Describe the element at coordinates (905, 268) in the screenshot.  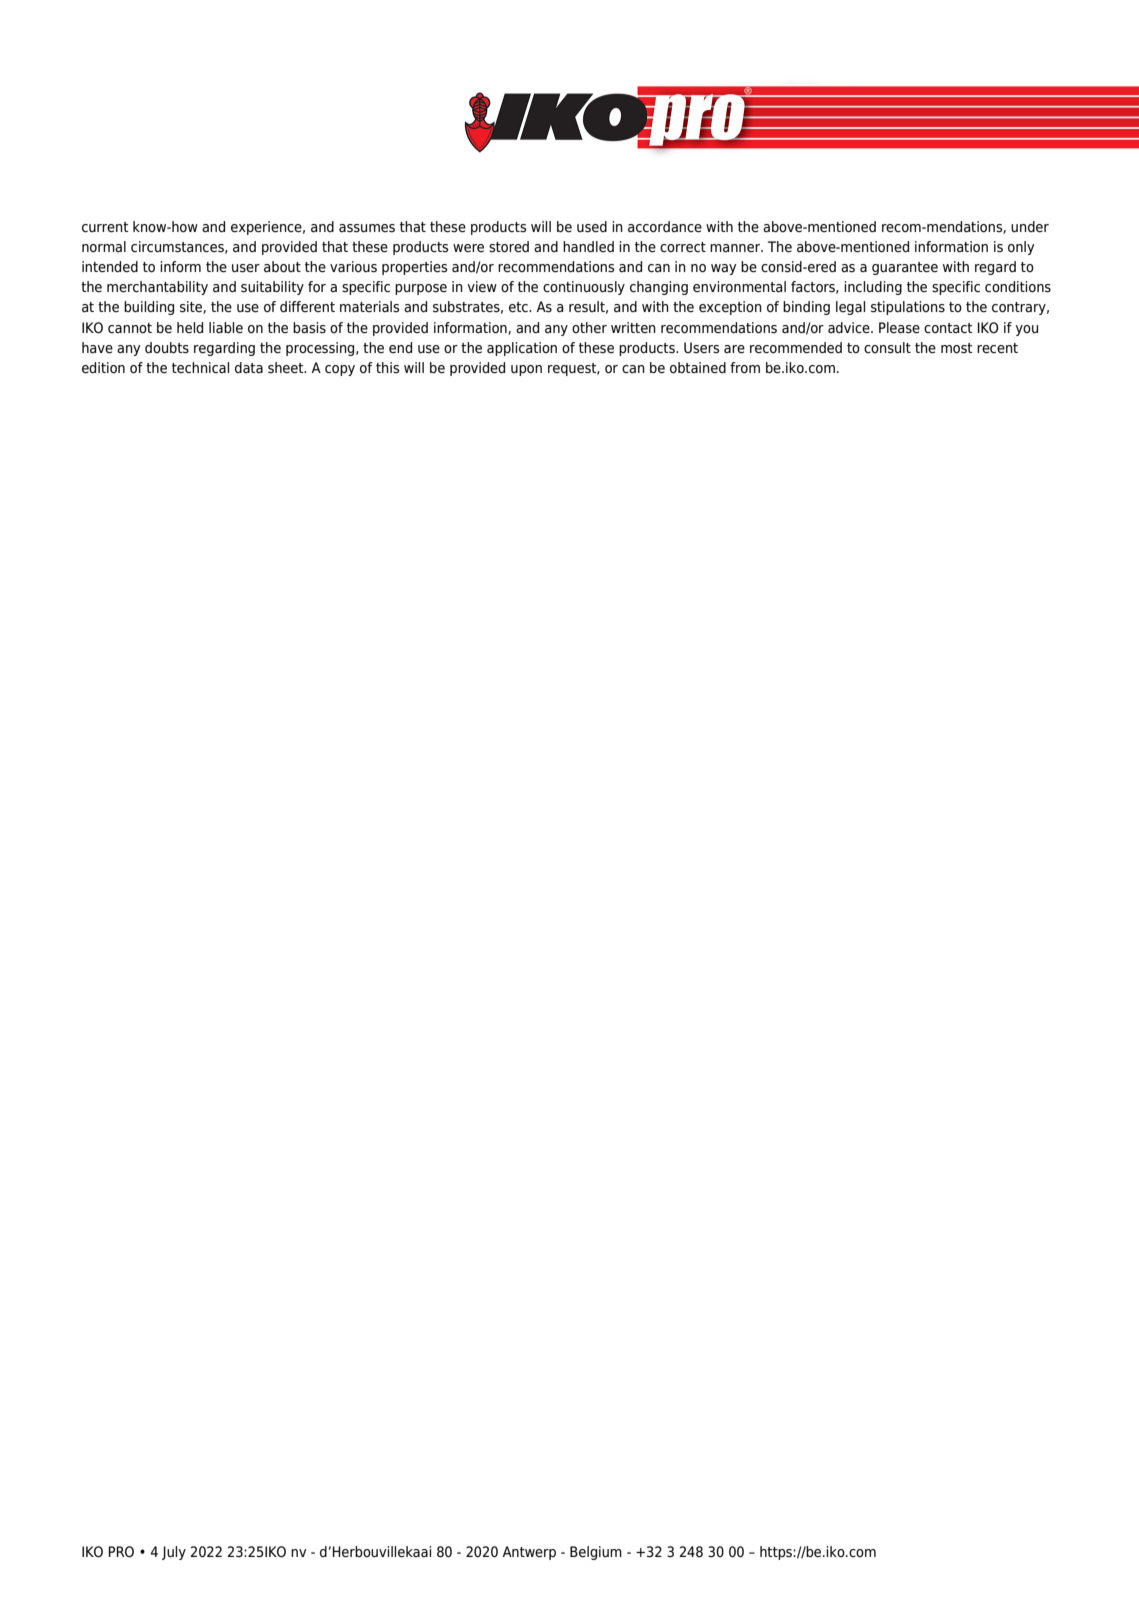
I see `guarantee` at that location.
